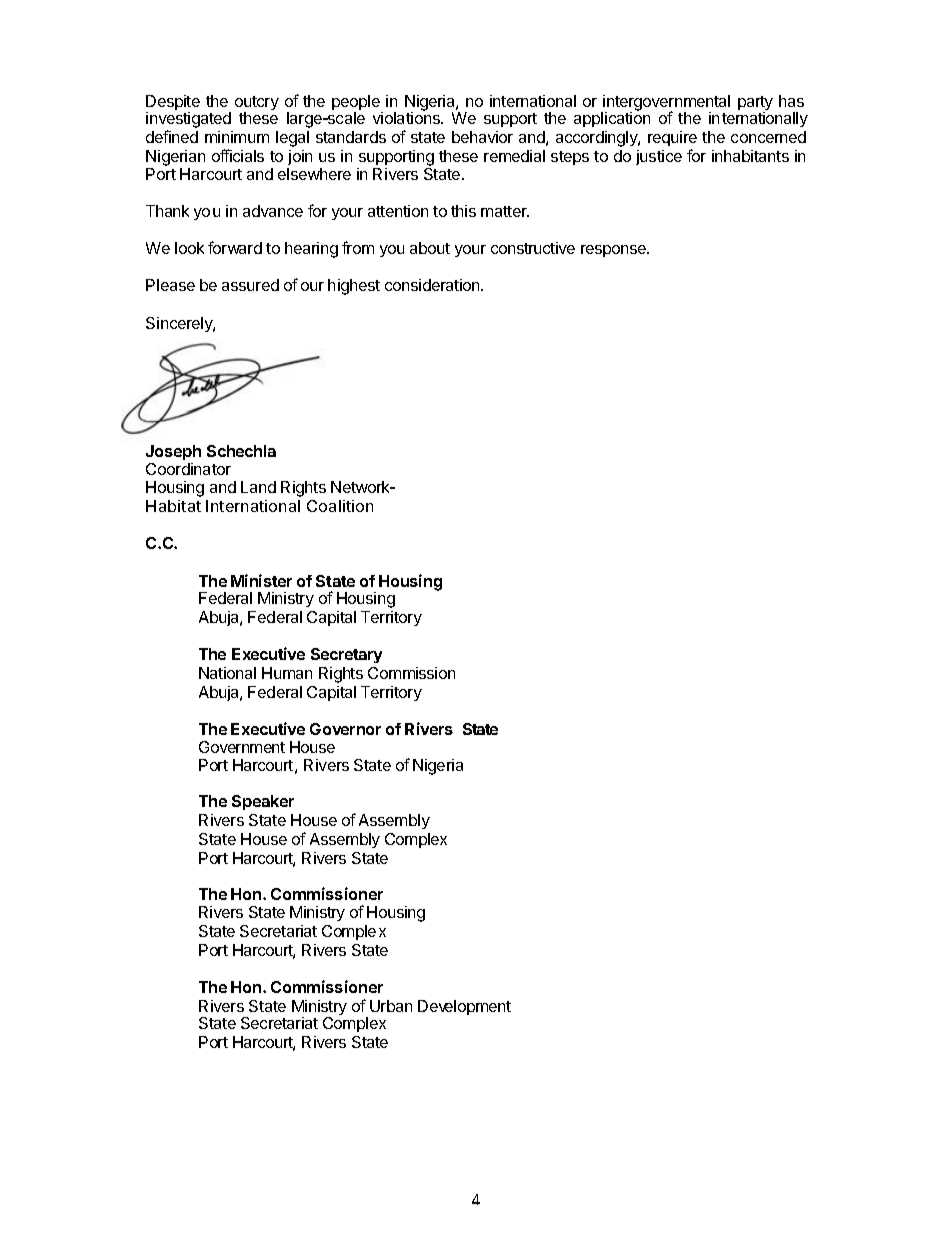 The image size is (952, 1233). I want to click on consideration, so click(433, 285).
